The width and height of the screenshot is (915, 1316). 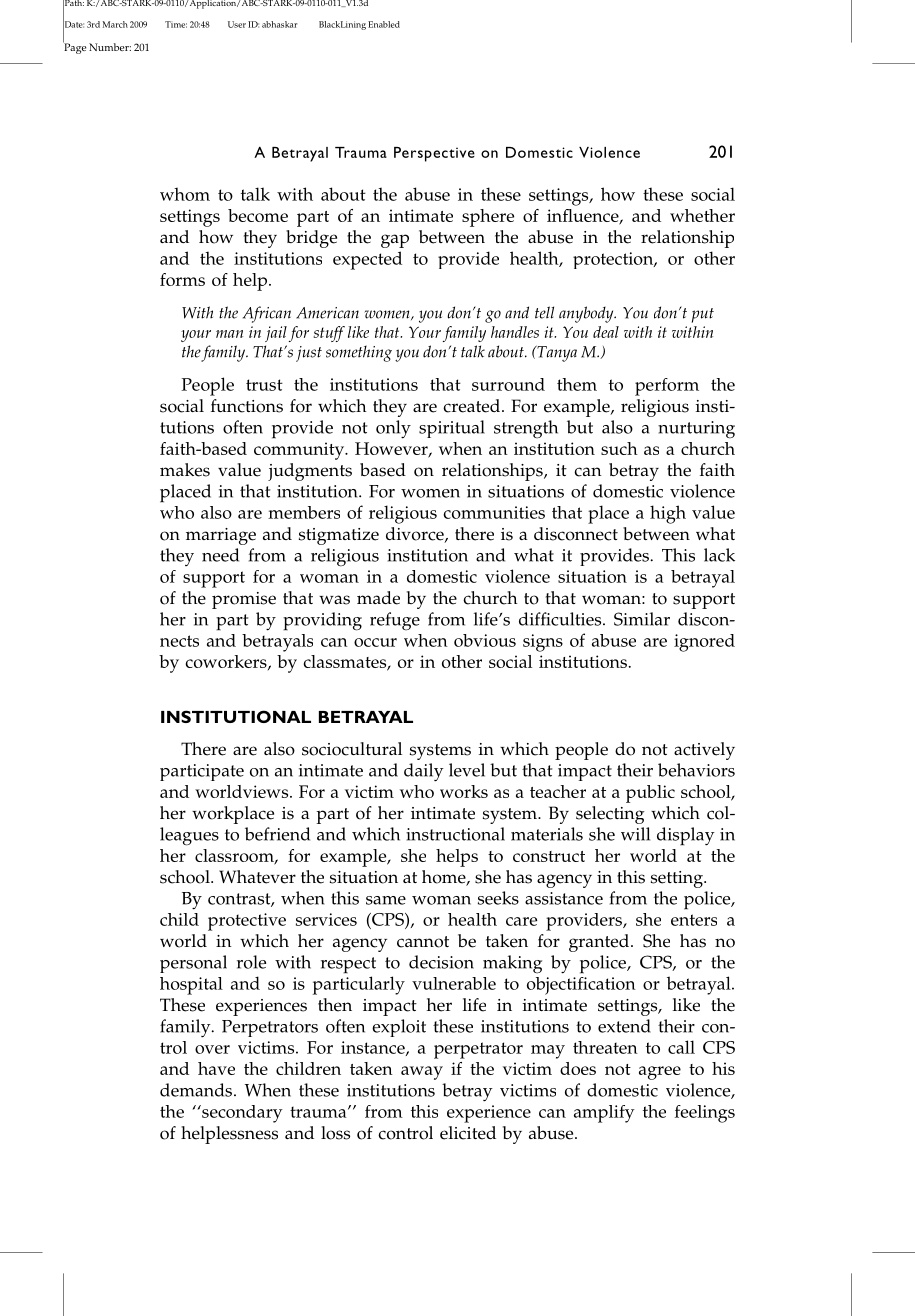 I want to click on amplify, so click(x=604, y=1114).
